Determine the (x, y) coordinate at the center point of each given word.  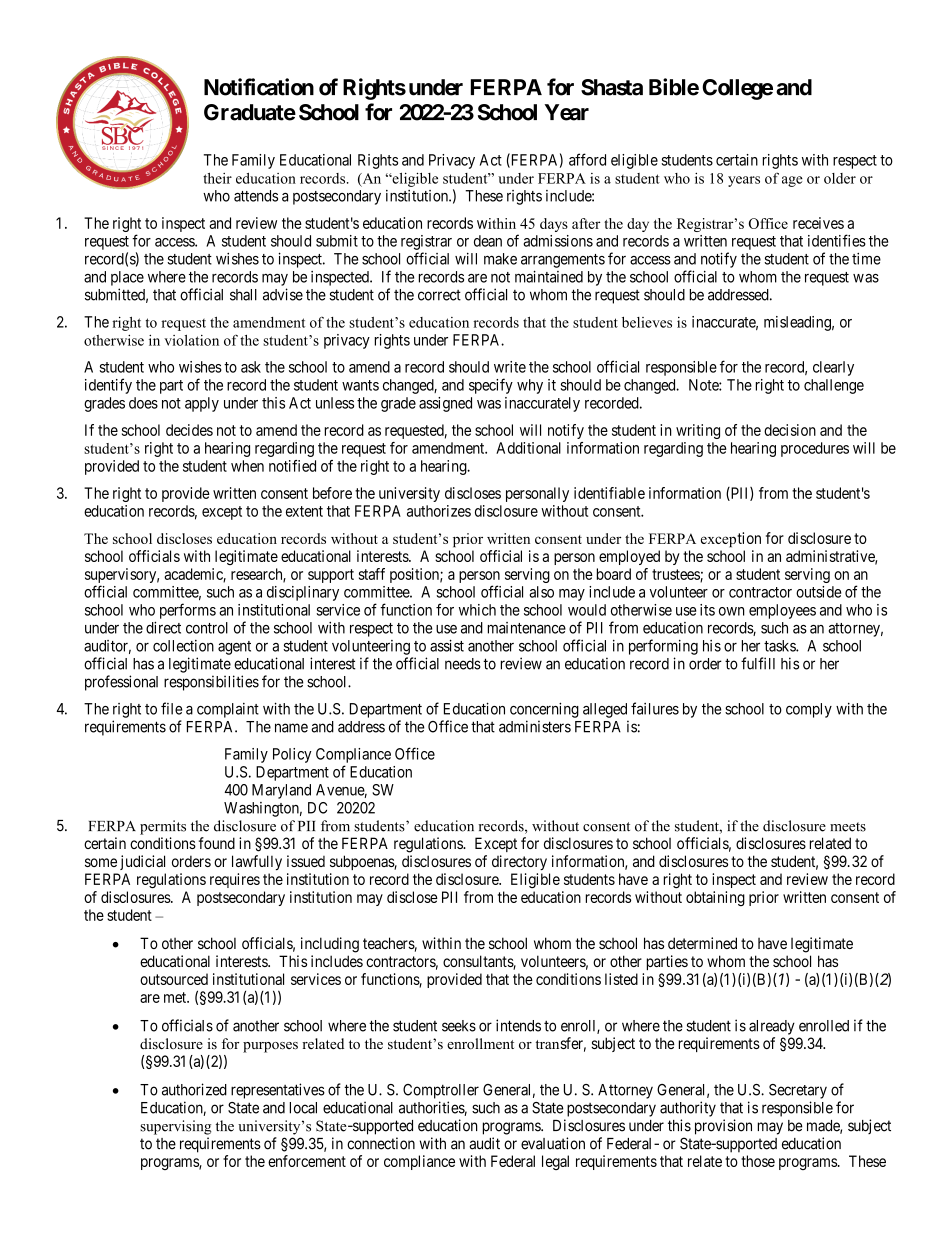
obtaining (715, 898)
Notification (259, 87)
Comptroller (441, 1091)
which (477, 610)
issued (306, 861)
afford (587, 159)
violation (191, 340)
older (840, 178)
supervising (175, 1127)
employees (782, 611)
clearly (833, 368)
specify (491, 386)
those (758, 1161)
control (207, 628)
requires (235, 880)
